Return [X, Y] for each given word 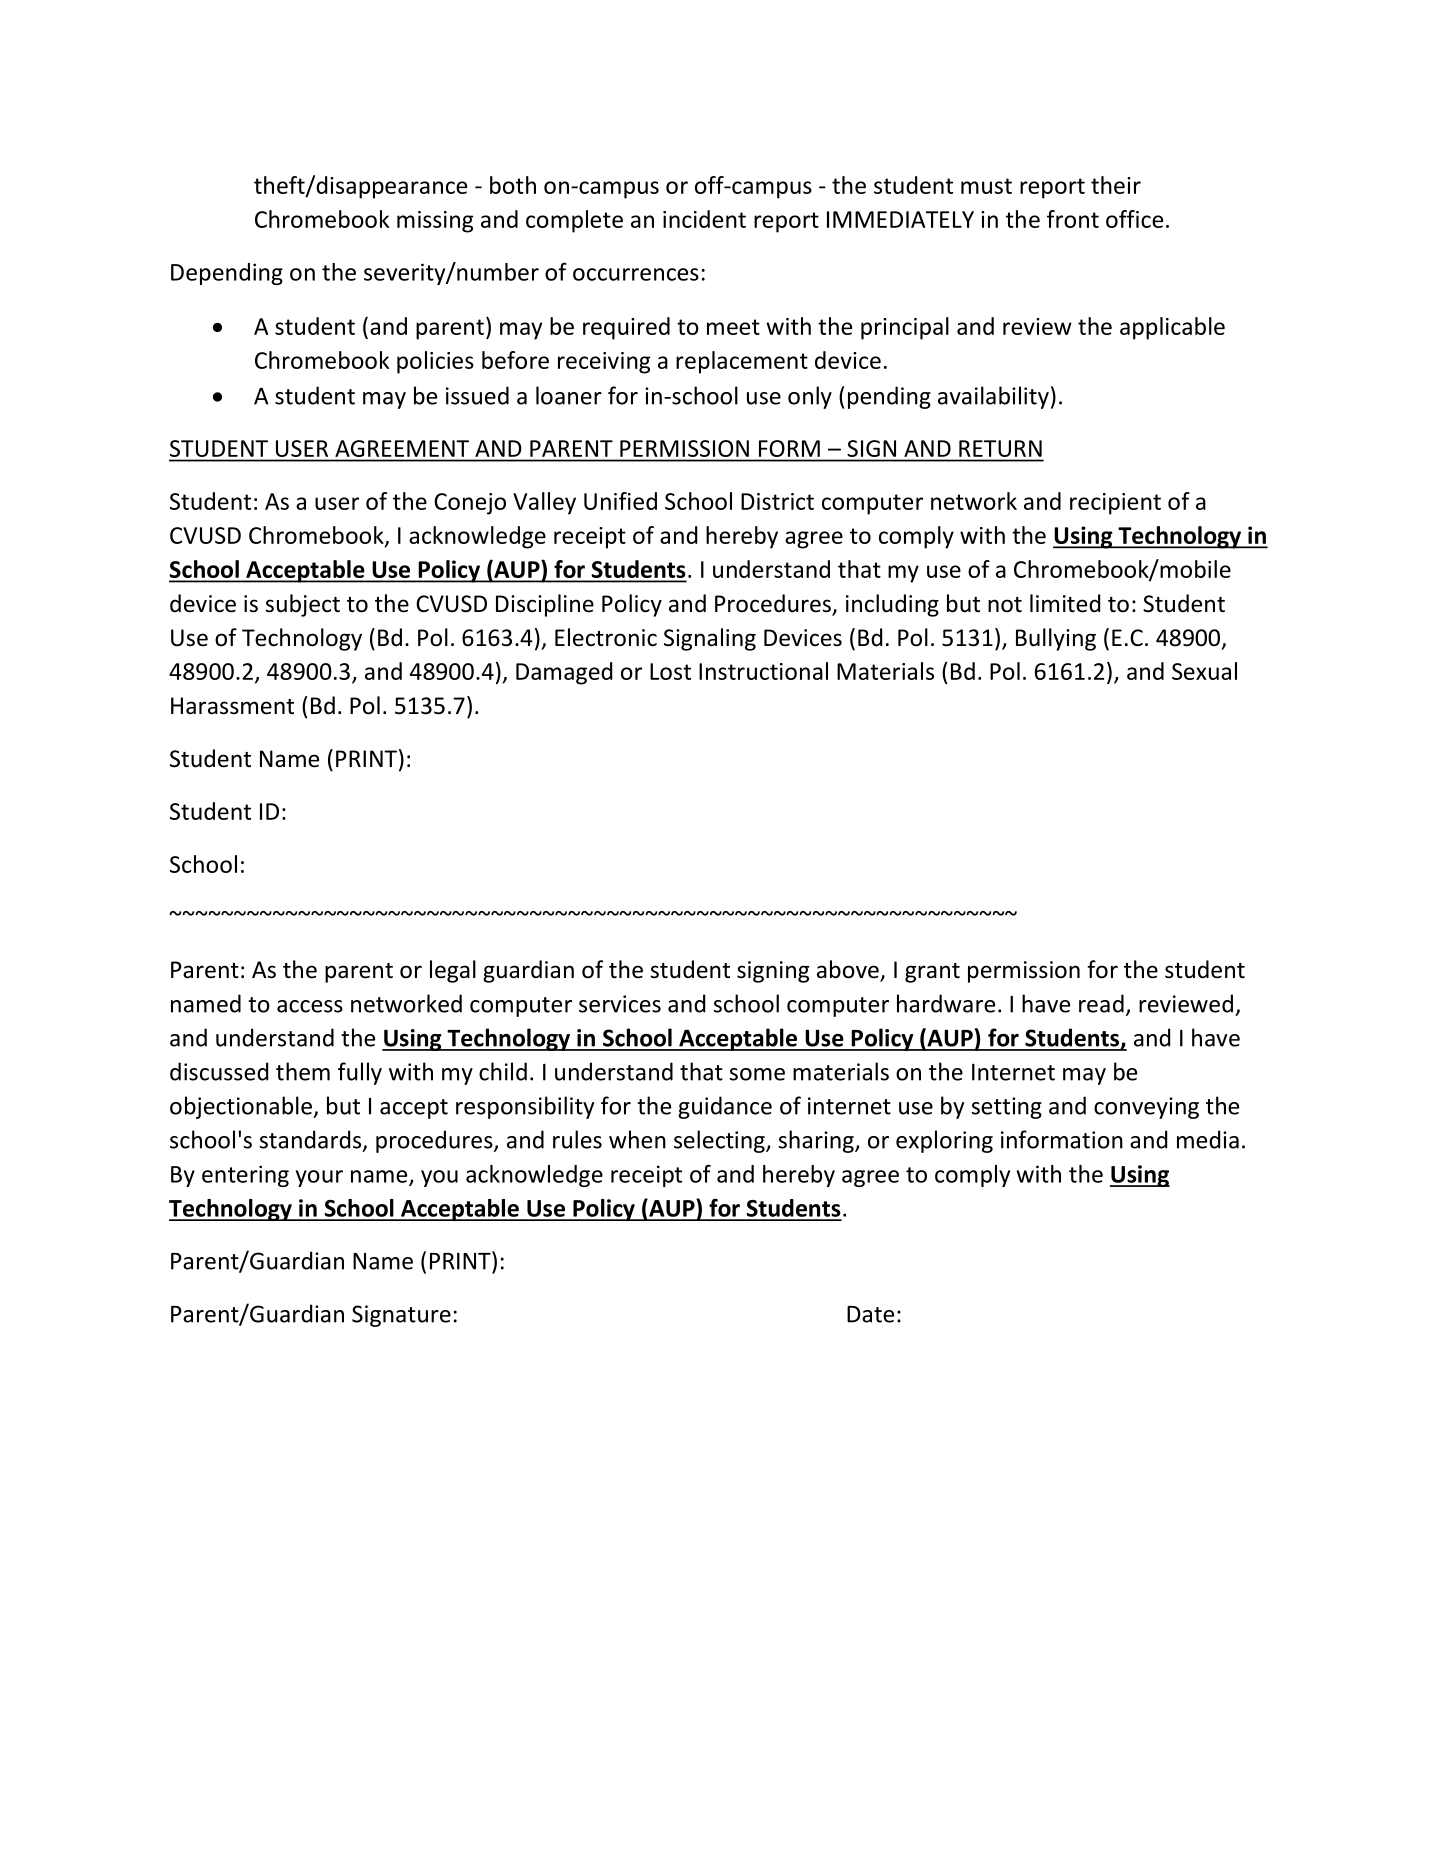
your [319, 1178]
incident [704, 219]
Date [870, 1314]
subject [302, 605]
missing [435, 222]
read [1101, 1003]
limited [1065, 603]
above [849, 970]
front [1073, 219]
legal [453, 971]
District [777, 501]
